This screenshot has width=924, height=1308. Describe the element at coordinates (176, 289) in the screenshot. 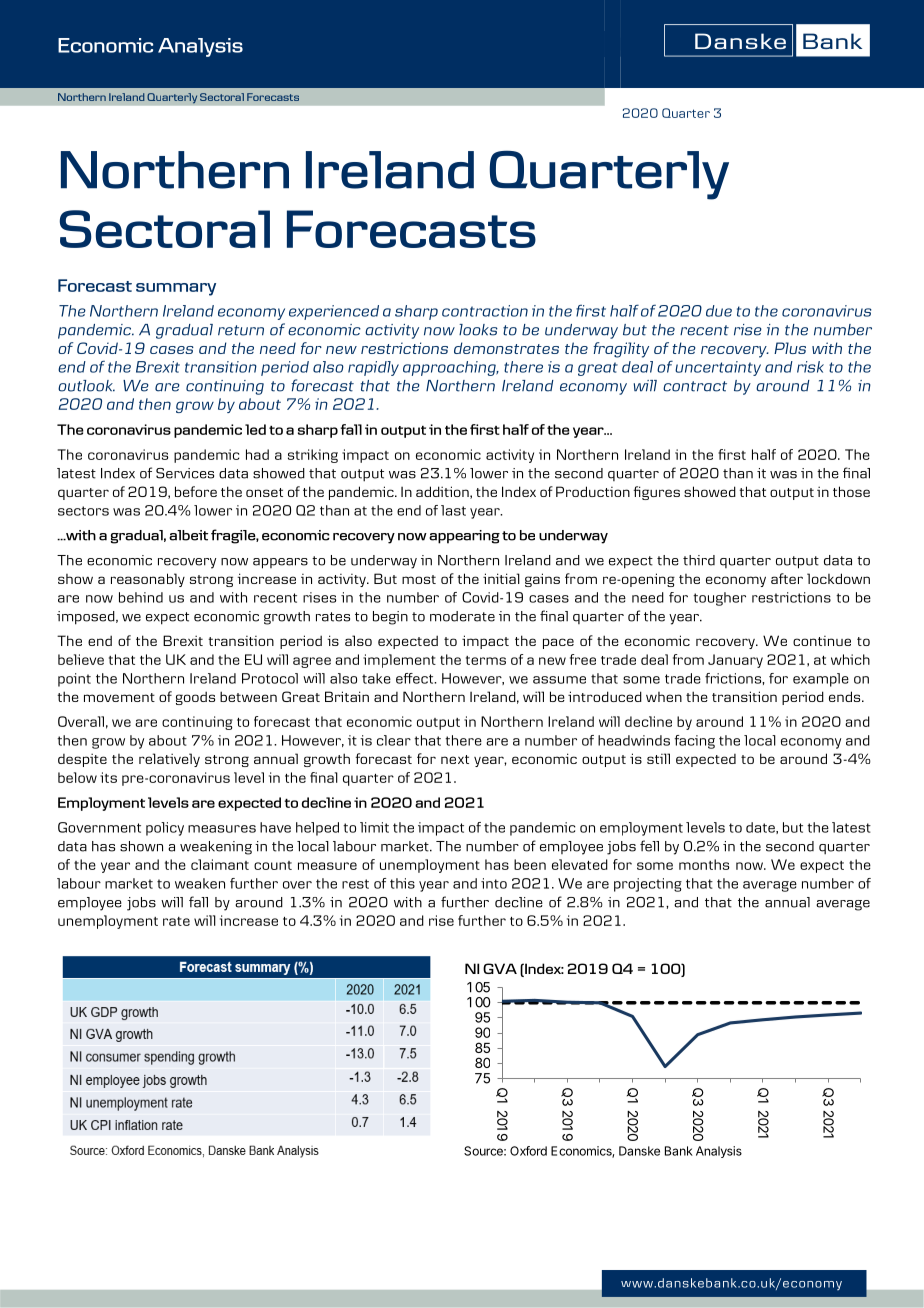

I see `summary` at that location.
